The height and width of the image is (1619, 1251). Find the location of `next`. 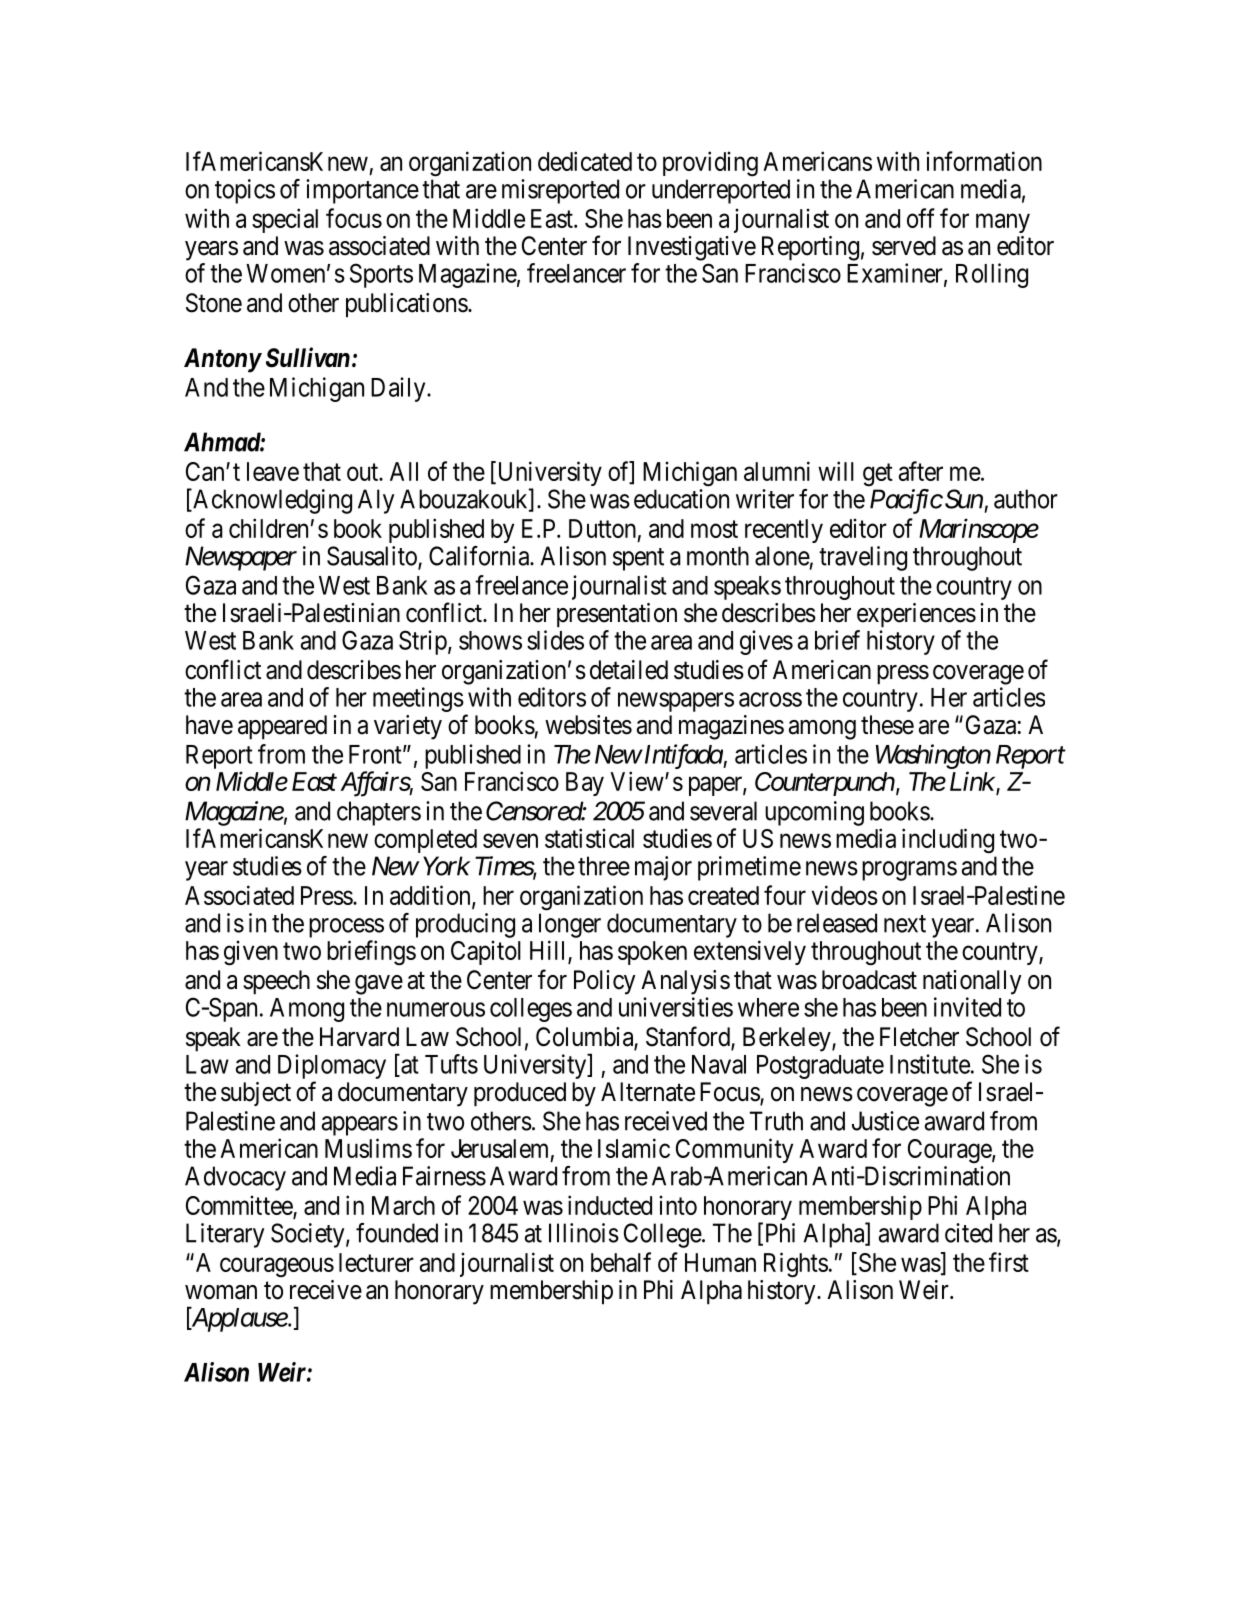

next is located at coordinates (905, 924).
